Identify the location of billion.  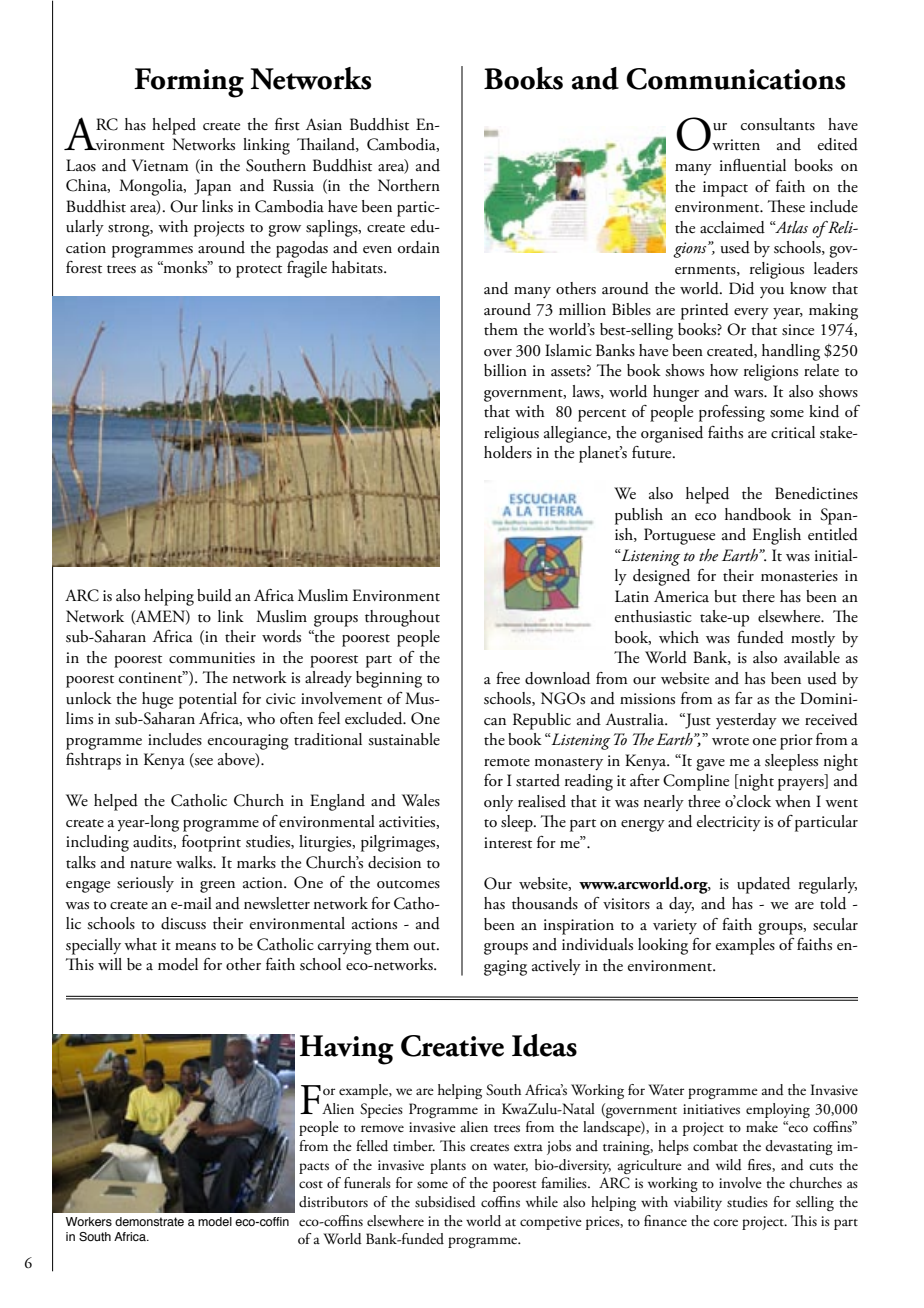
(505, 370).
